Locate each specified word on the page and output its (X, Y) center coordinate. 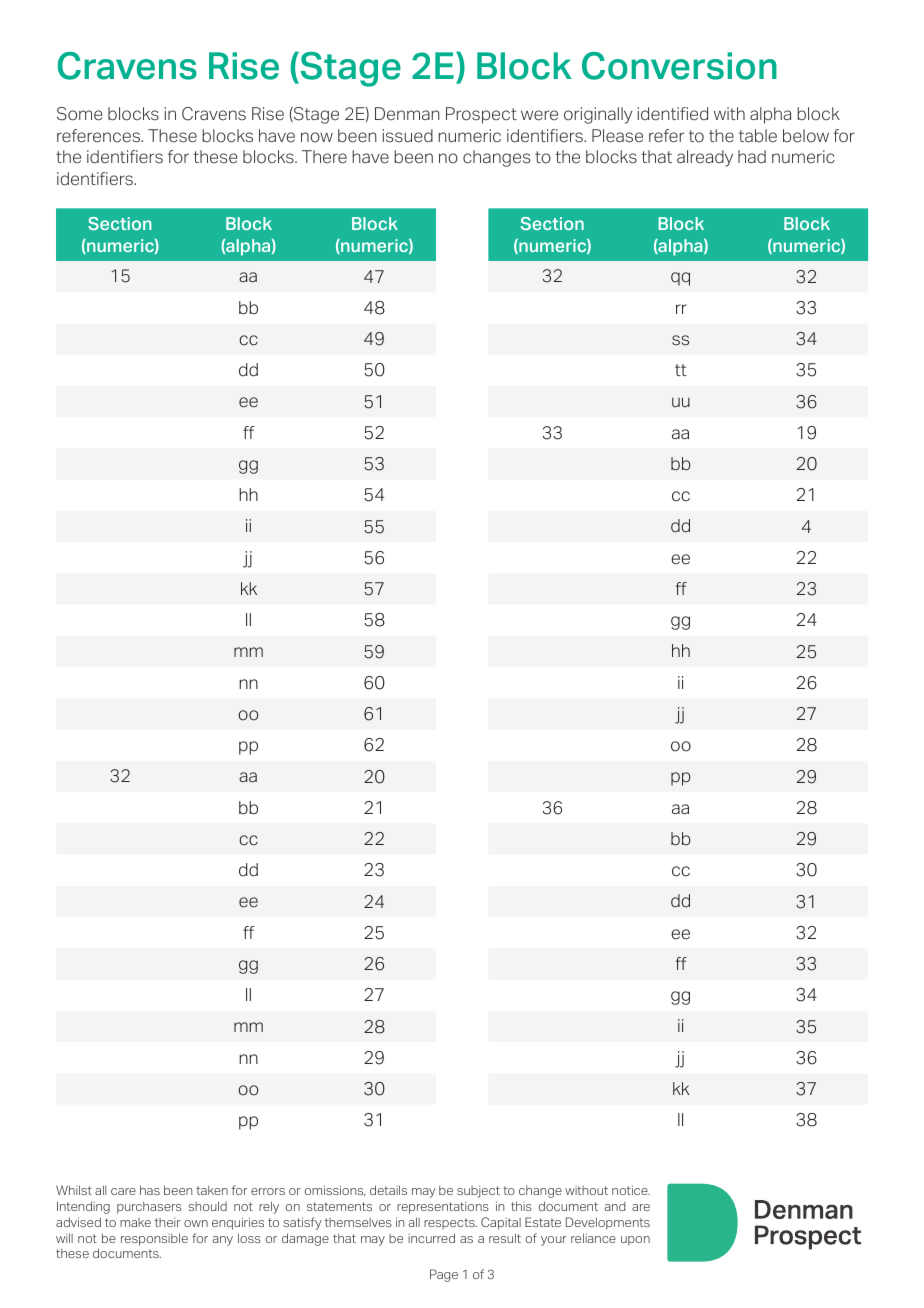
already (705, 158)
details (388, 1190)
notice (631, 1190)
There (324, 157)
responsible (154, 1239)
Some (80, 114)
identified (673, 114)
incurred (431, 1238)
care (123, 1191)
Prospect (481, 115)
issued (408, 136)
